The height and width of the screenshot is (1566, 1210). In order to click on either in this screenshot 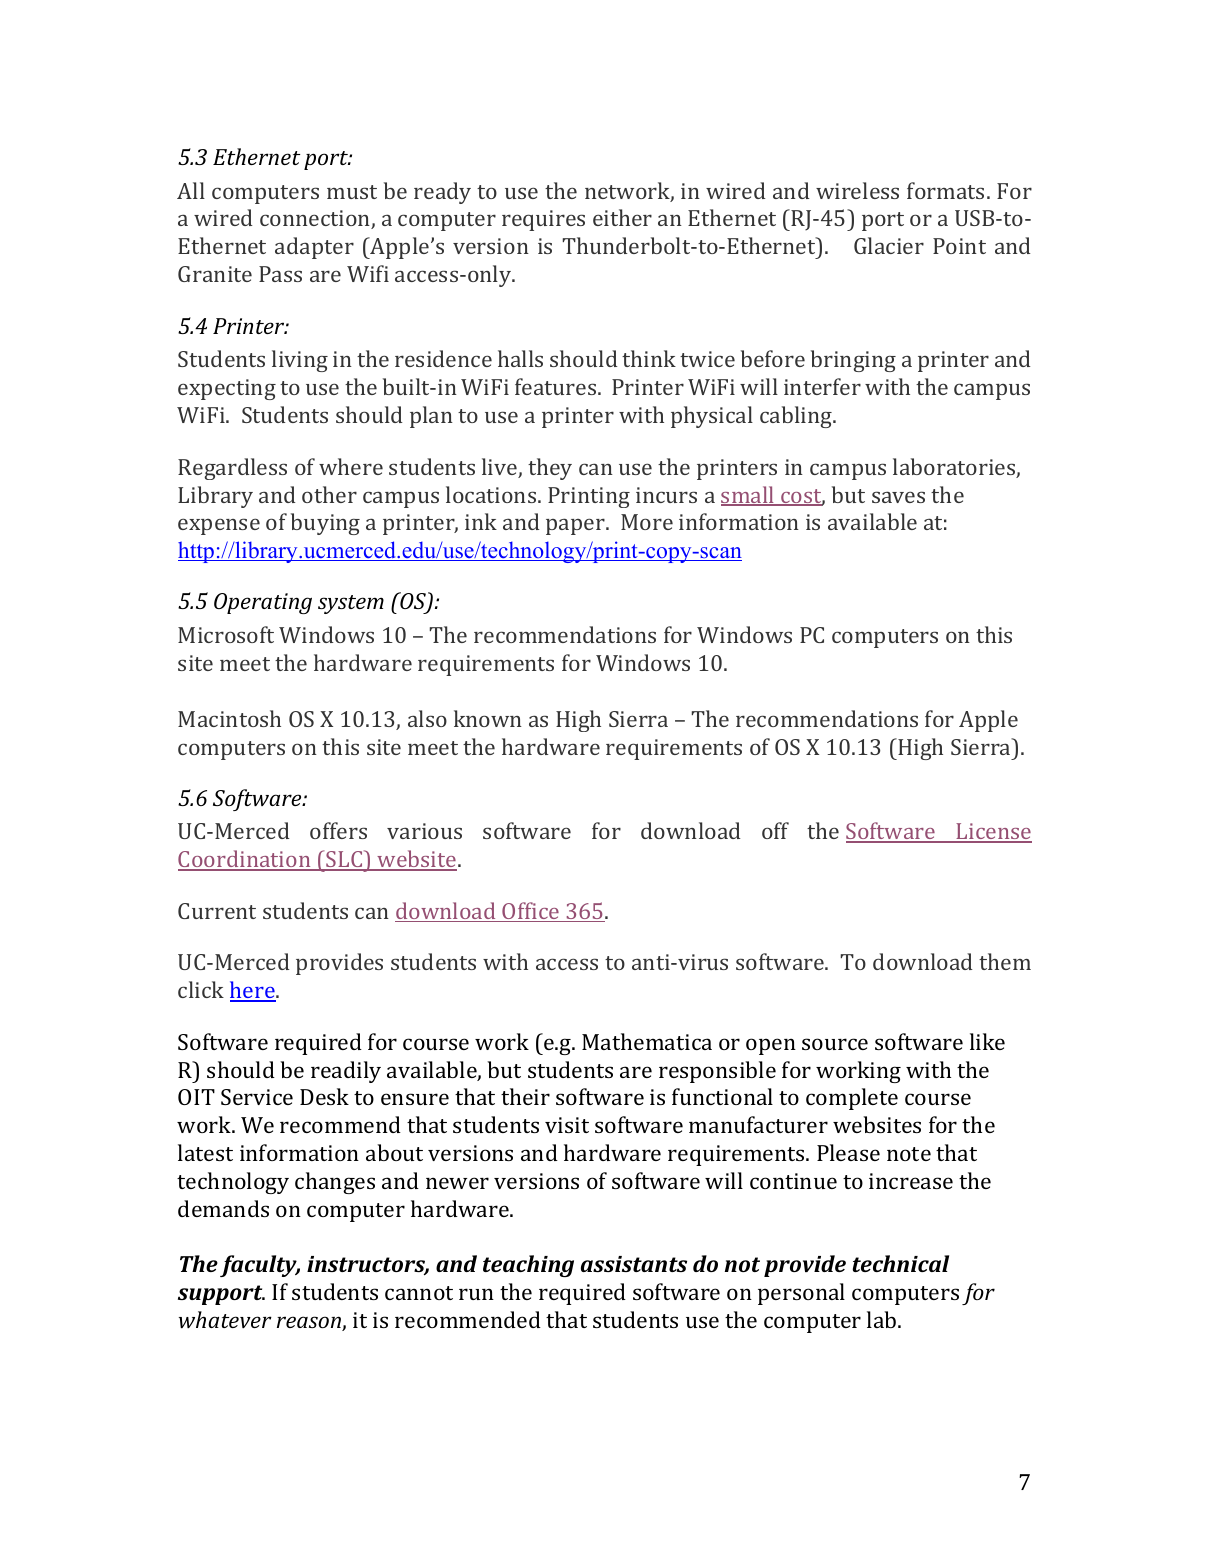, I will do `click(622, 217)`.
